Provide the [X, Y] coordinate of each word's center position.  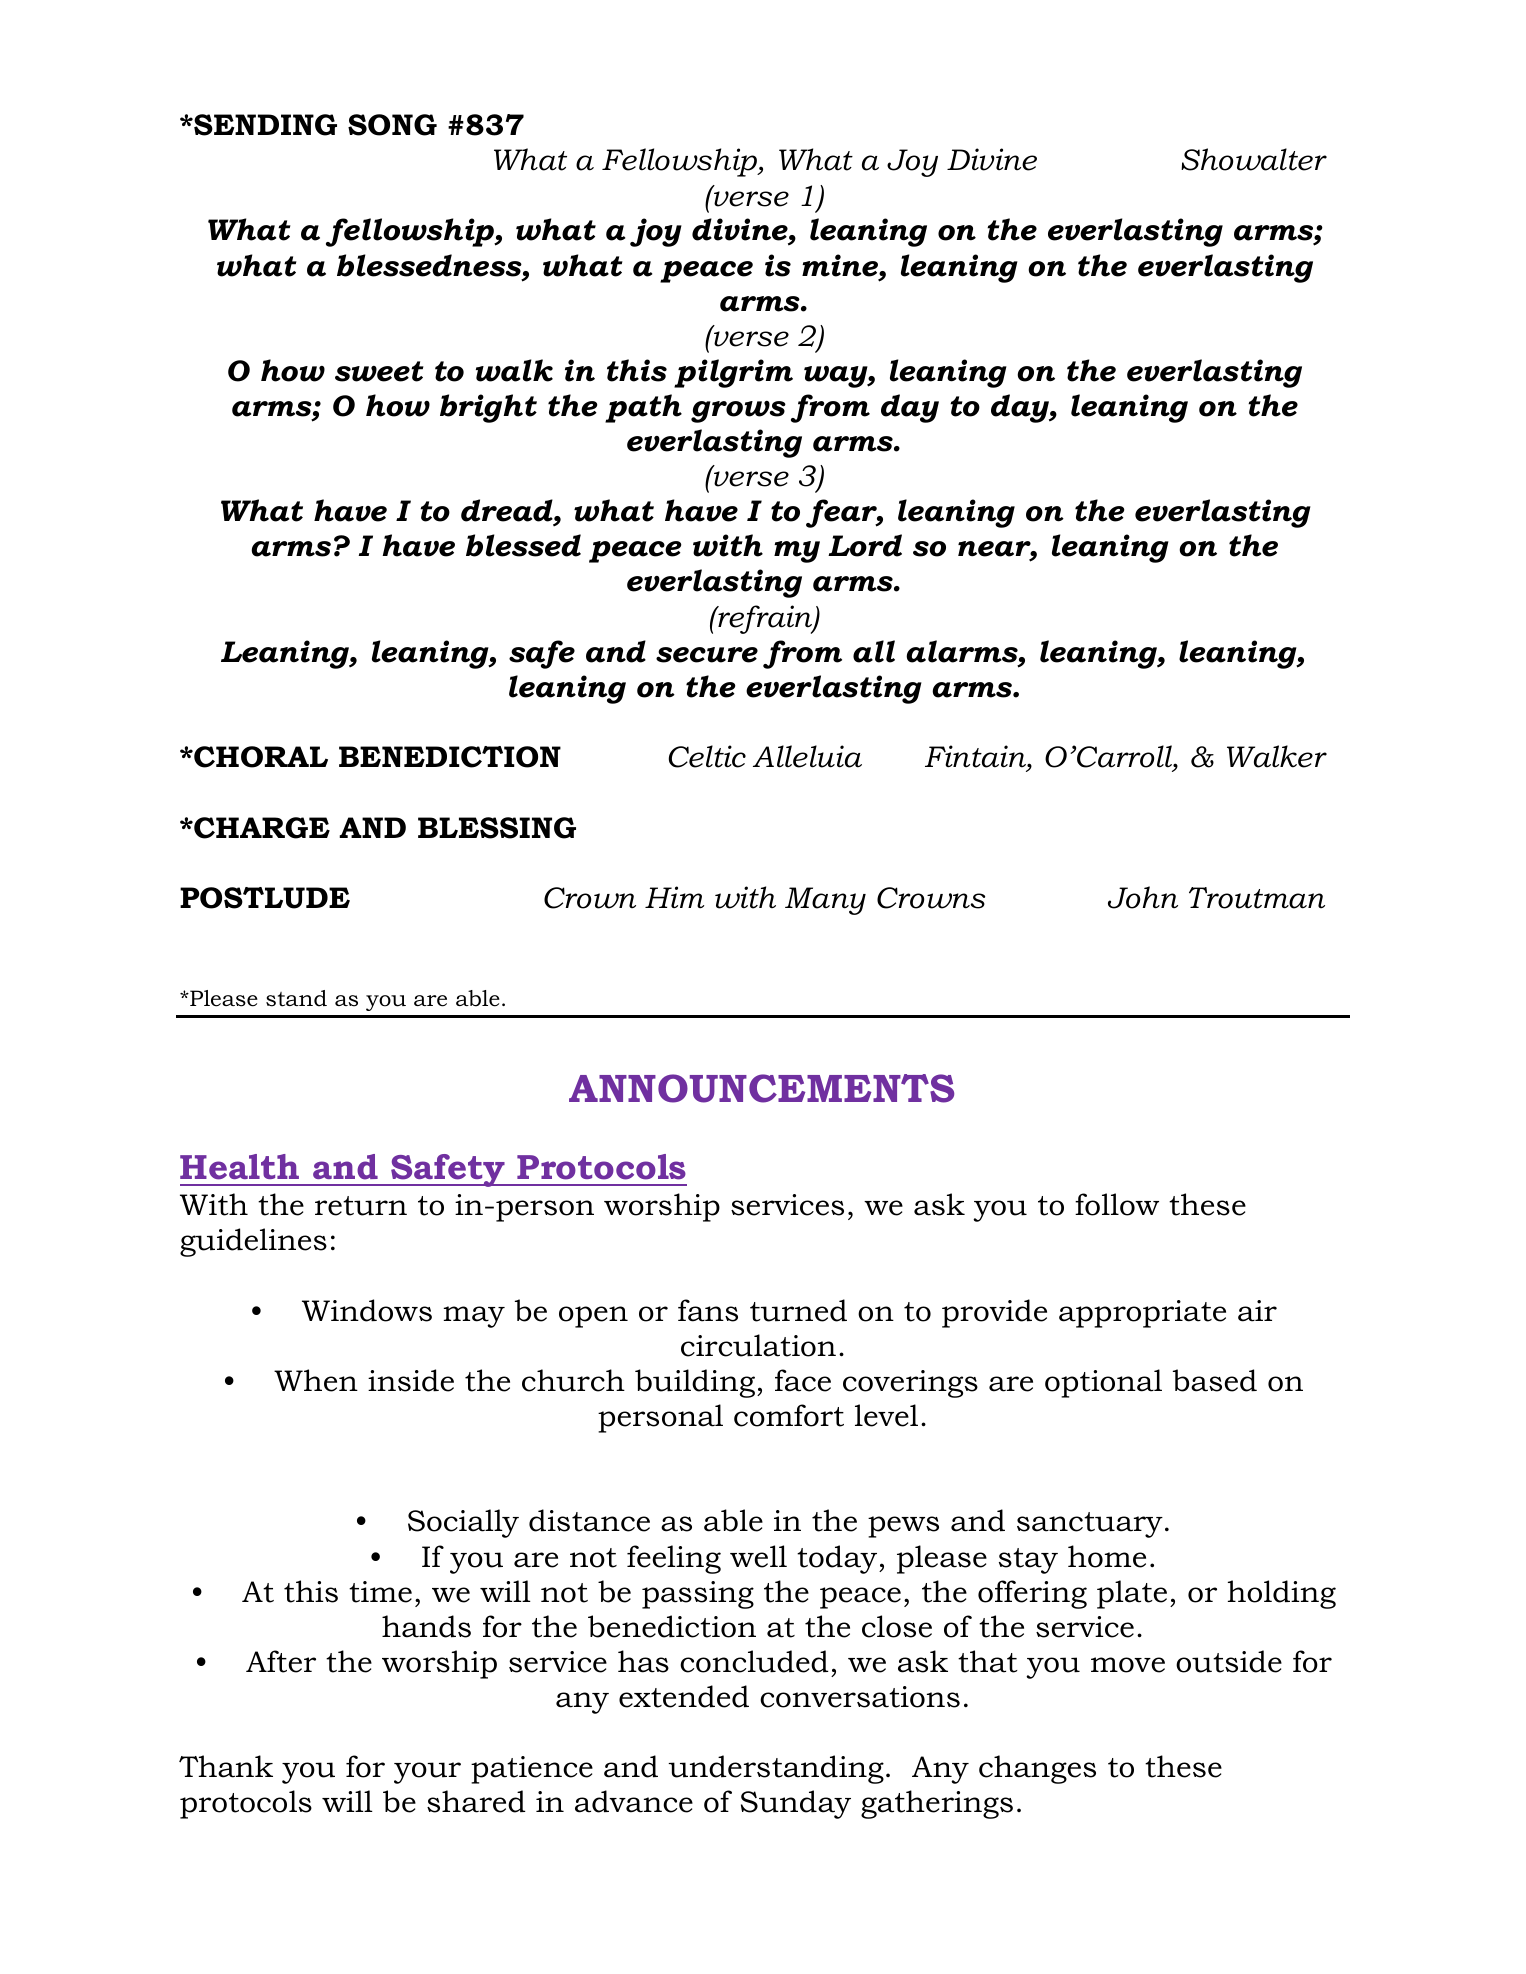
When [316, 1380]
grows [738, 412]
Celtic [707, 756]
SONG [392, 125]
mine [841, 265]
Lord [865, 545]
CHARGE [261, 828]
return [361, 1206]
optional [1103, 1383]
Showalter [1254, 159]
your [427, 1773]
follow [1117, 1204]
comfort [789, 1415]
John [1143, 897]
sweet [379, 371]
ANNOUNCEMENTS [761, 1088]
